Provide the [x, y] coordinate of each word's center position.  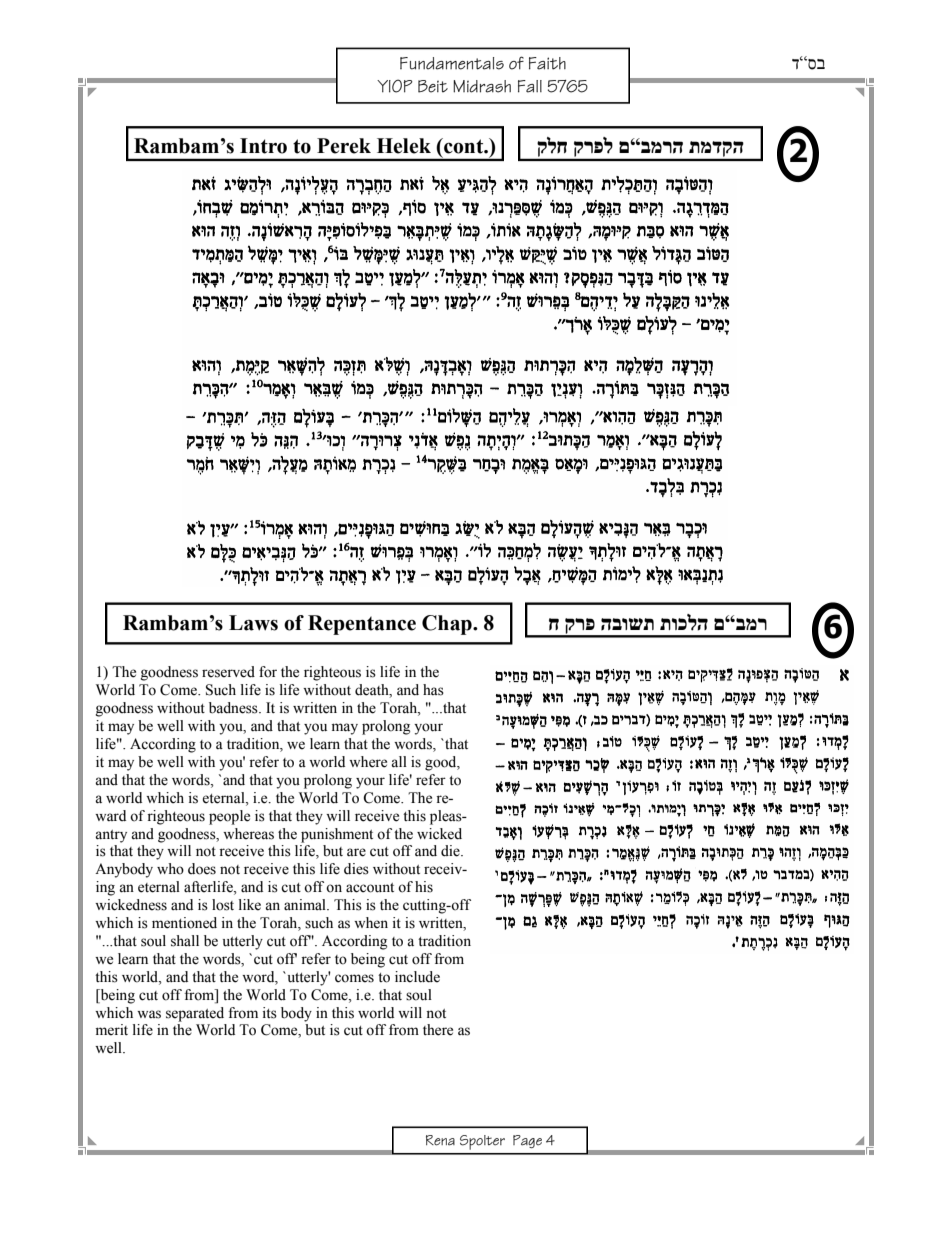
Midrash [482, 86]
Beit [433, 86]
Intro [263, 146]
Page [527, 1141]
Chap [448, 625]
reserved [228, 672]
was [149, 1014]
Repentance [362, 625]
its [270, 1013]
